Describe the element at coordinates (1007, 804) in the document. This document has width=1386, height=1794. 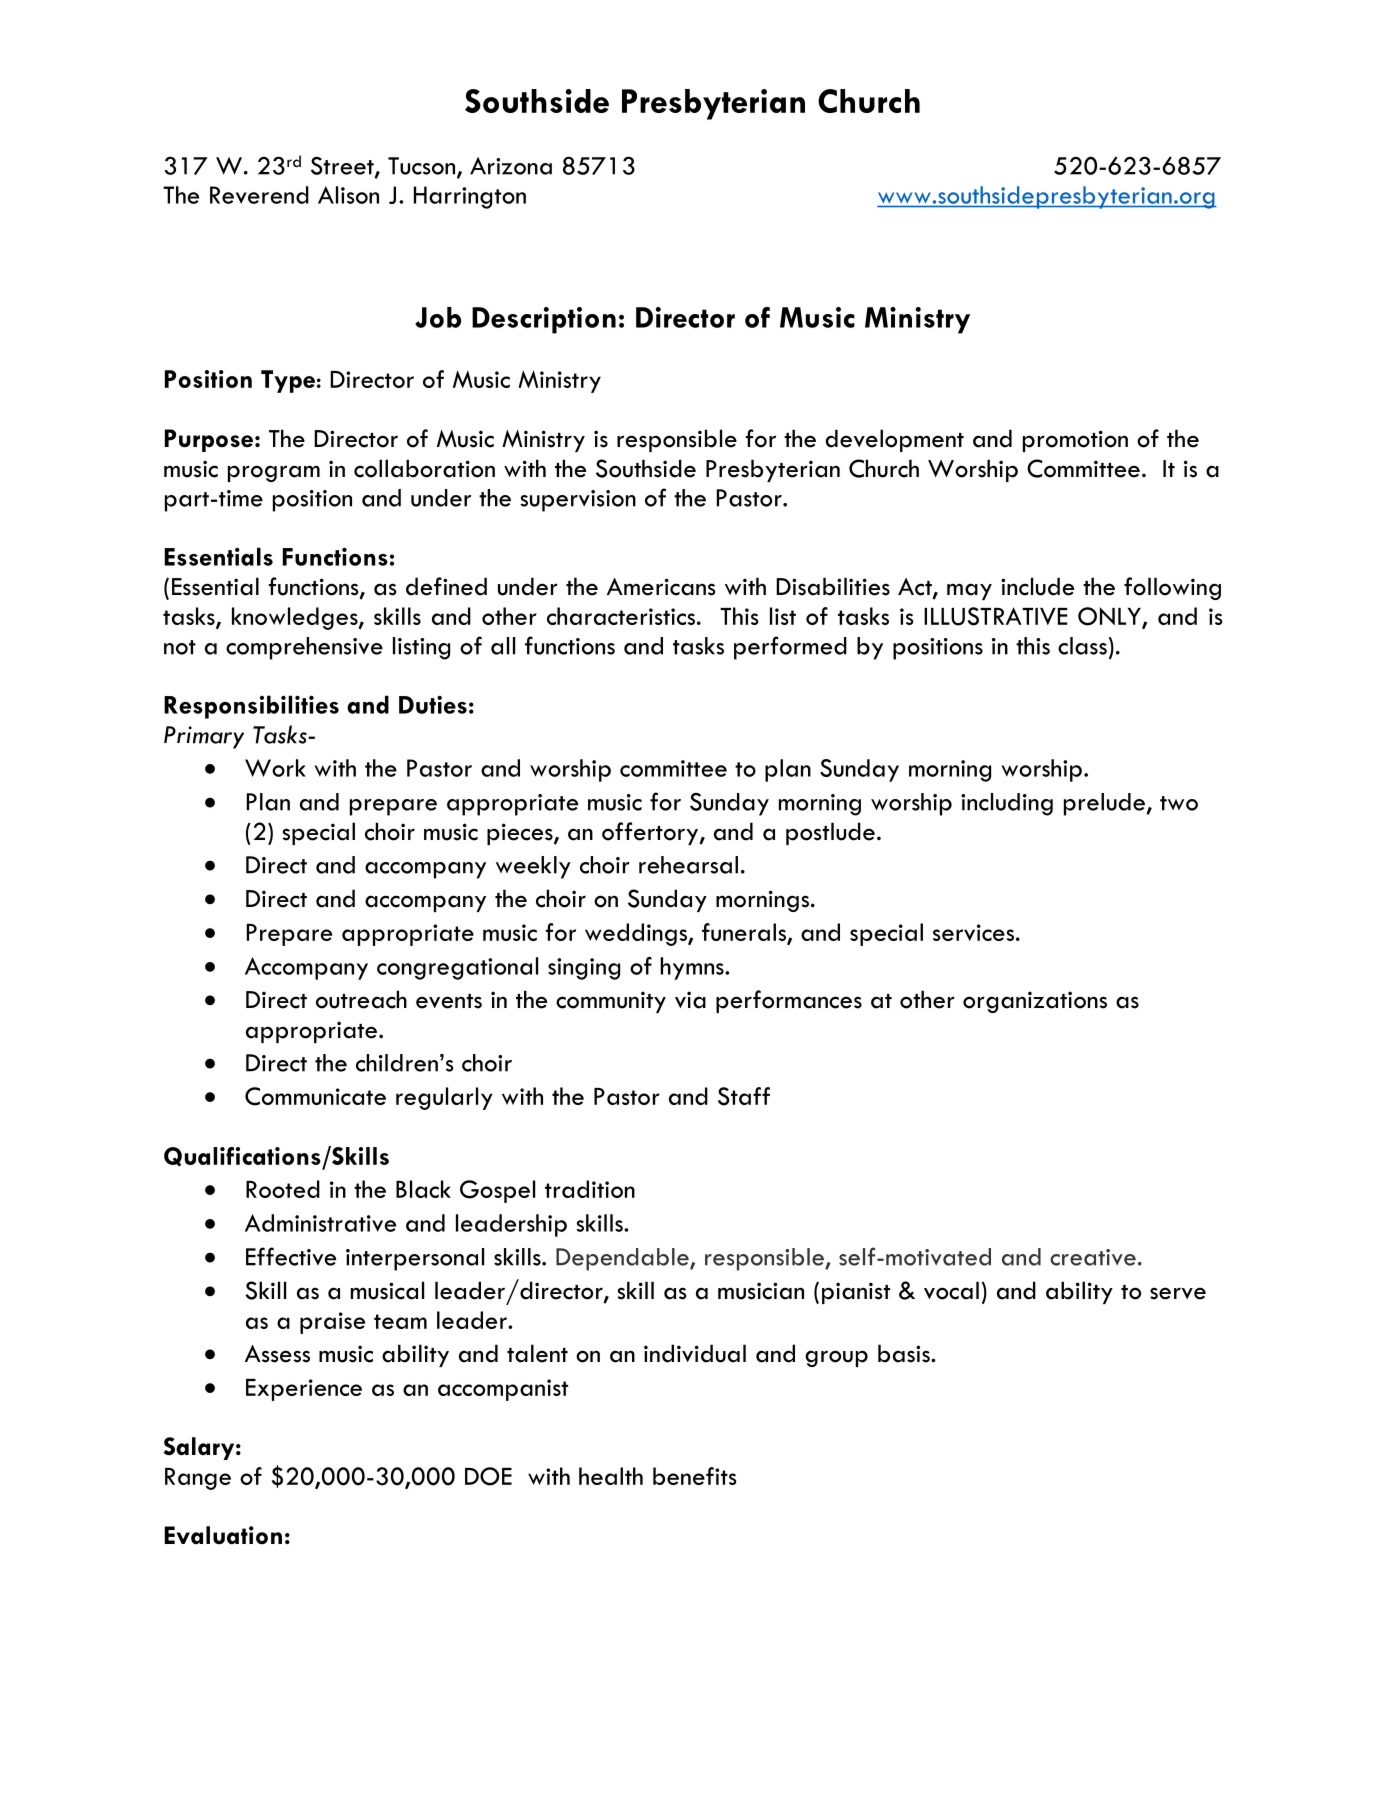
I see `including` at that location.
